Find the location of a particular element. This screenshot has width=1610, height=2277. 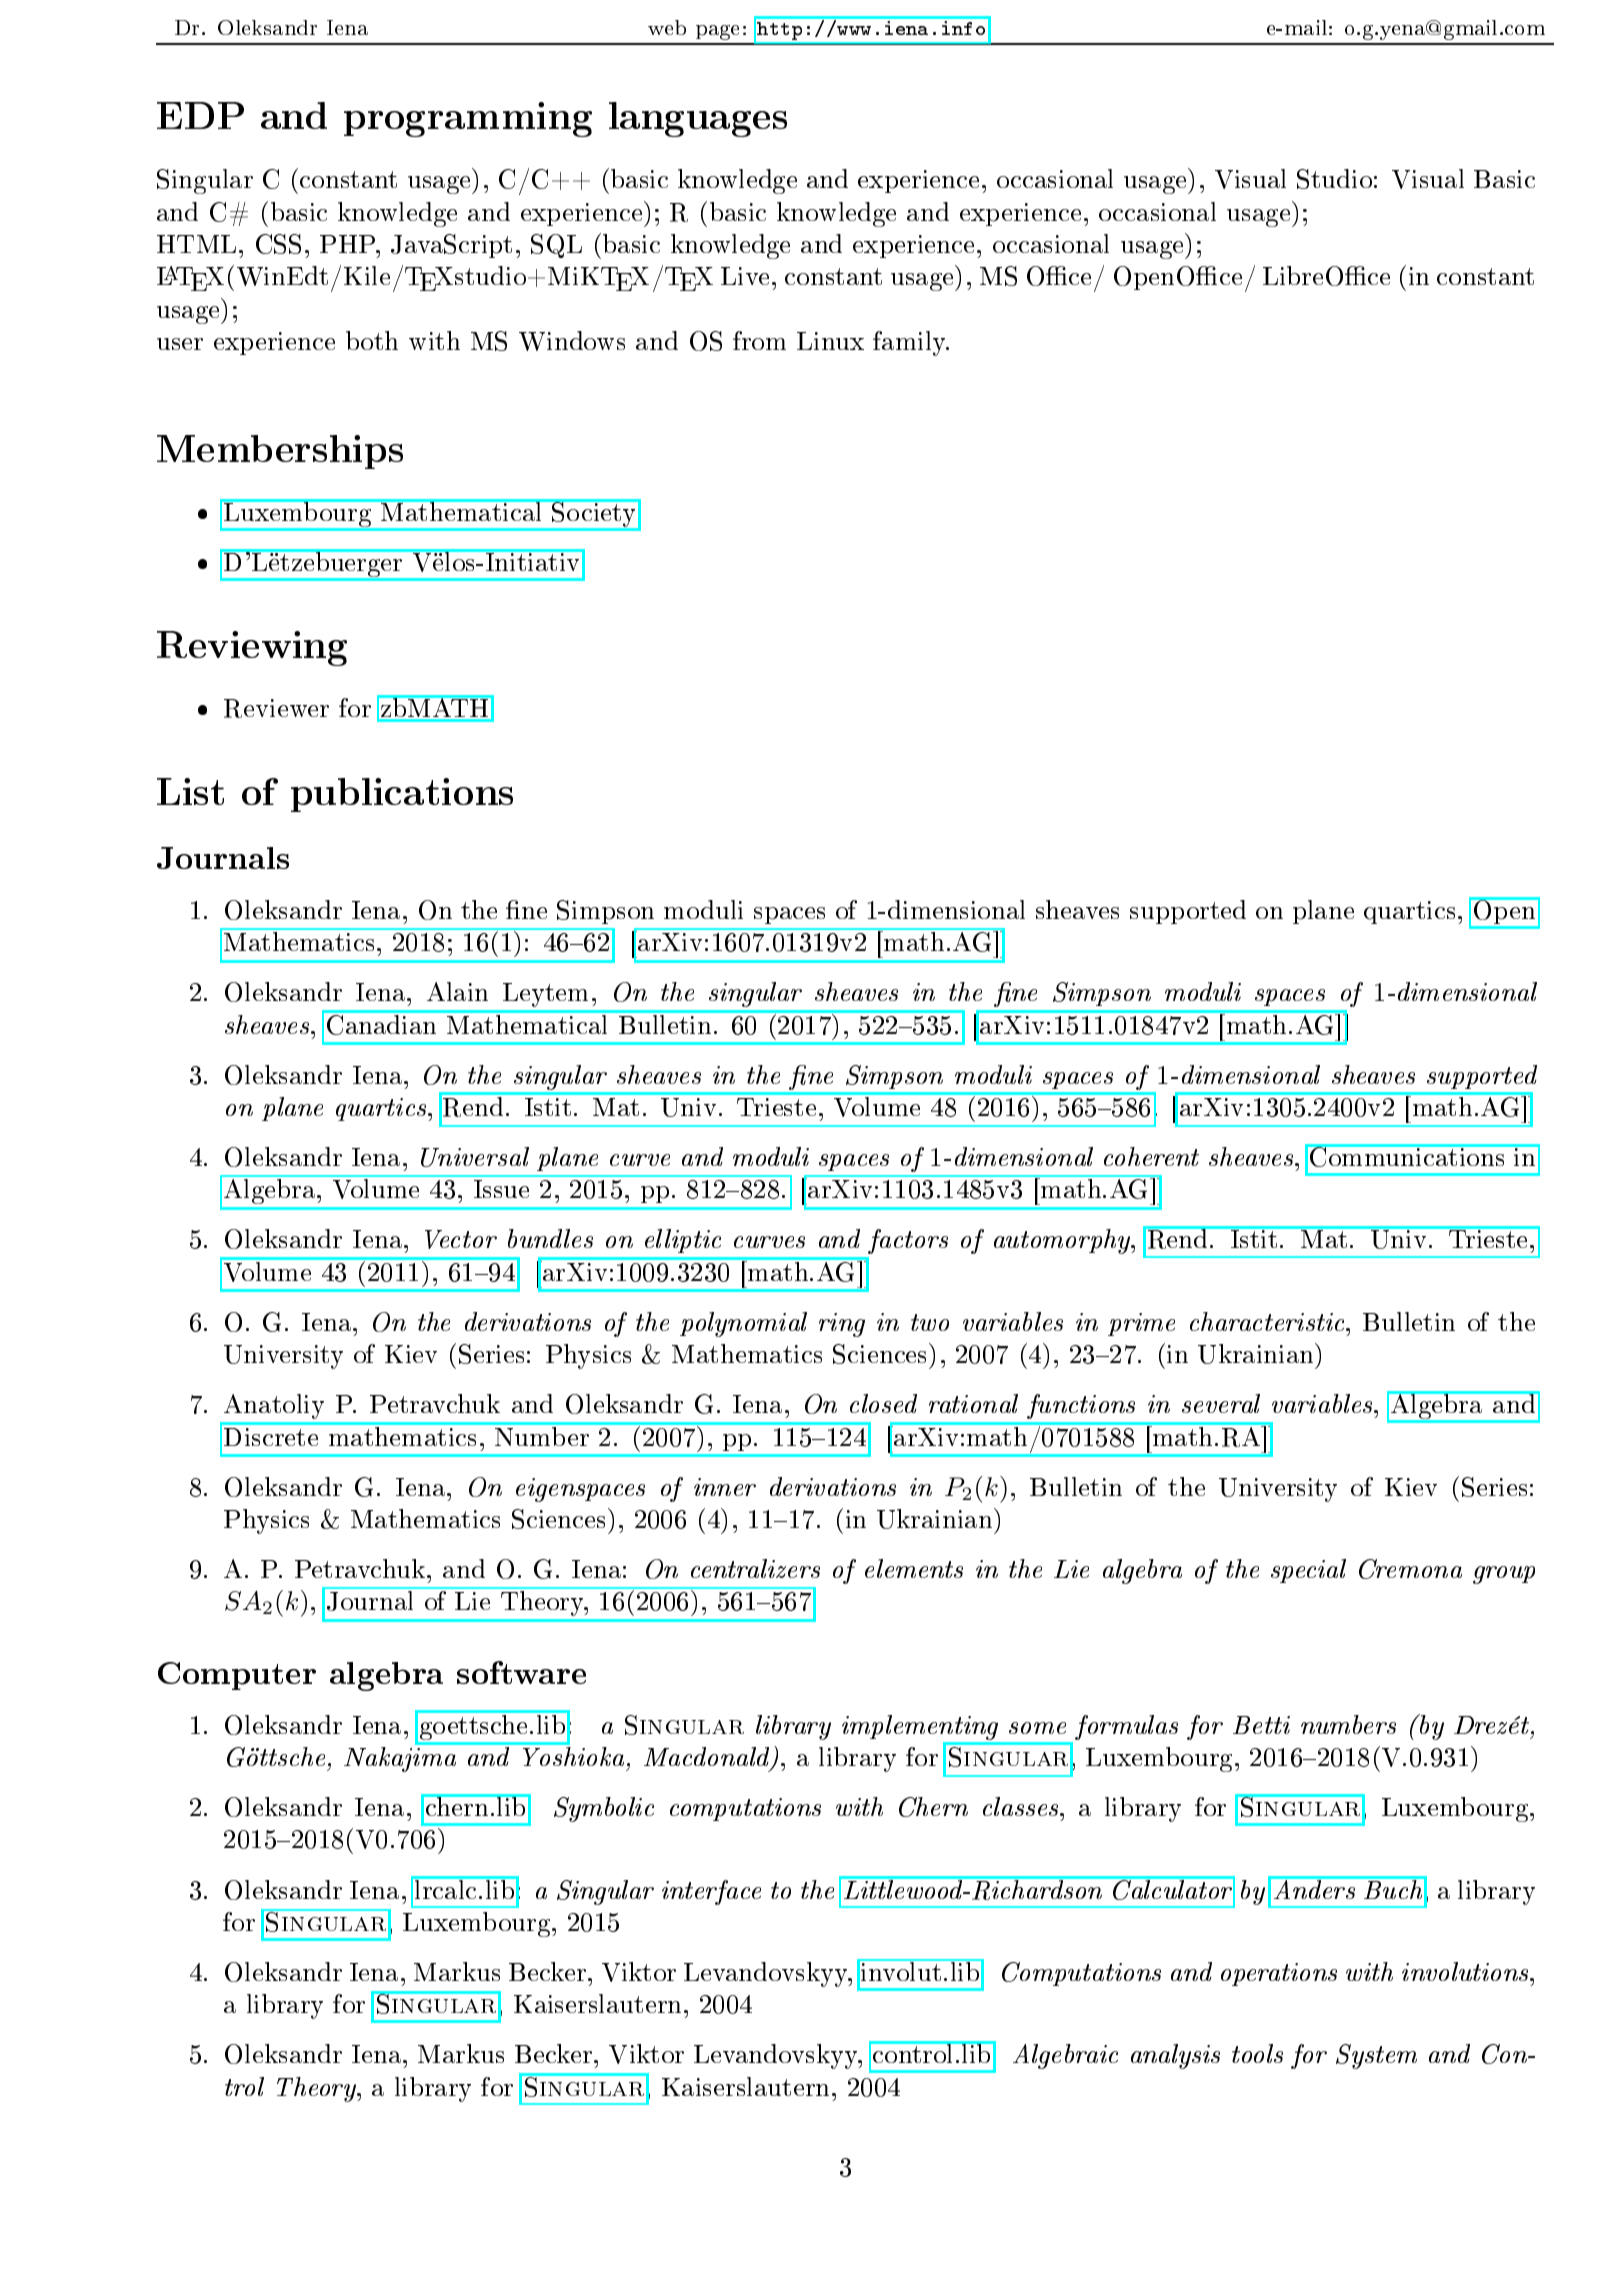

interface is located at coordinates (711, 1892).
